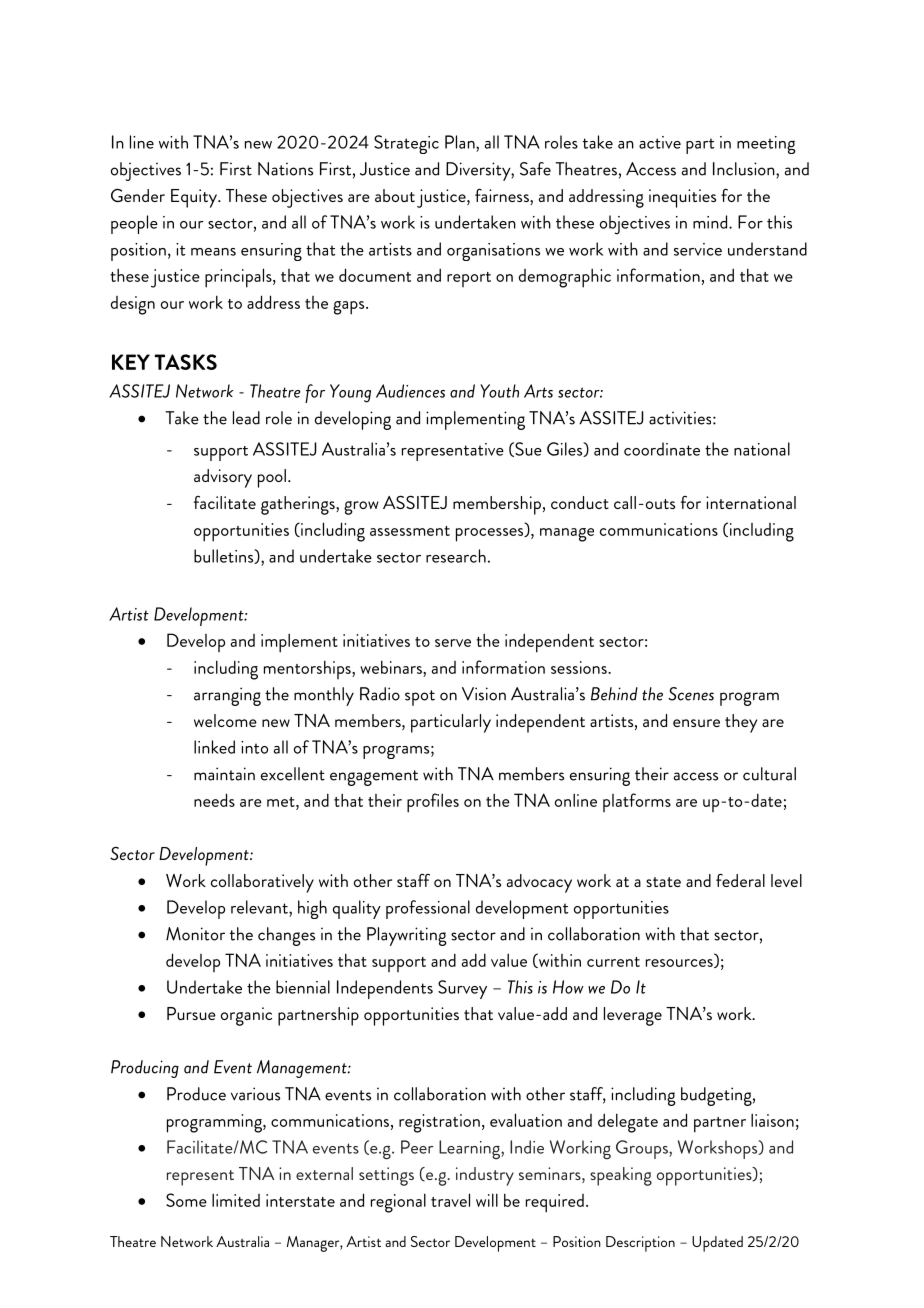 The width and height of the page is (924, 1308). I want to click on federal, so click(740, 880).
